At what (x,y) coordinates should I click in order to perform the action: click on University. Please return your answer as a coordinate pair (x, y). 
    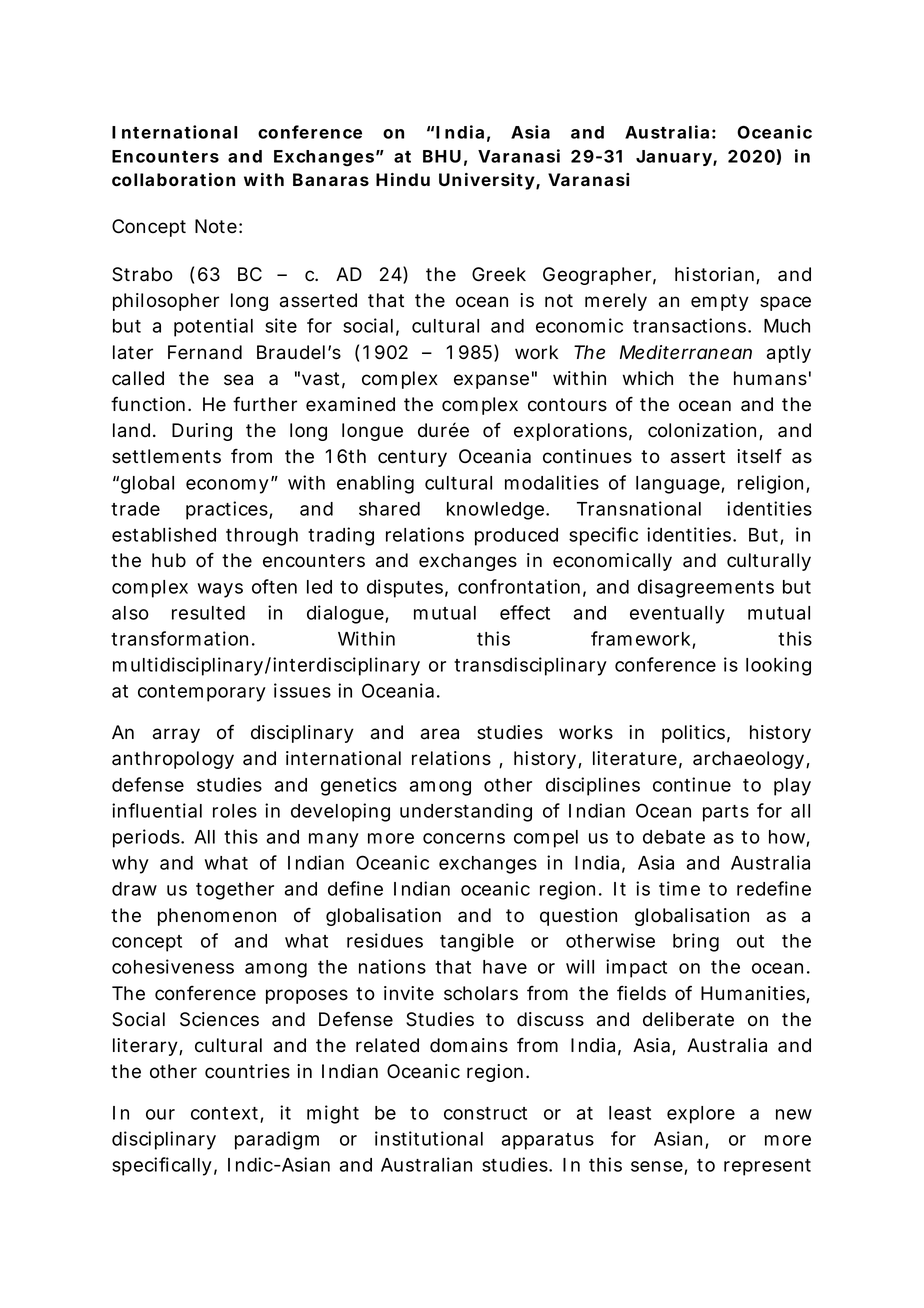
    Looking at the image, I should click on (487, 181).
